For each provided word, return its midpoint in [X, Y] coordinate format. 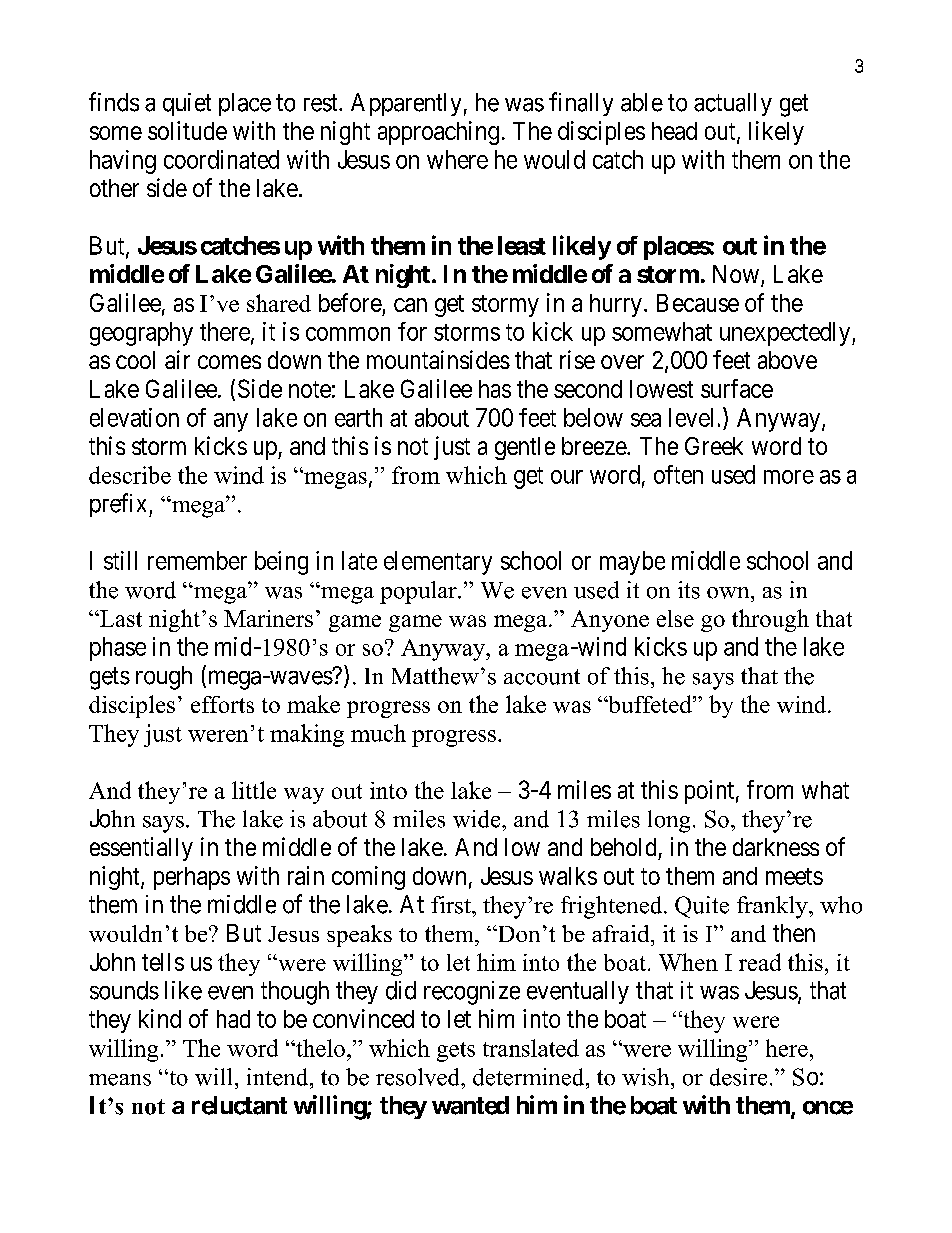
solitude [187, 130]
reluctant [239, 1105]
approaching [438, 133]
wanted [470, 1105]
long [669, 821]
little [254, 790]
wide [478, 819]
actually [733, 104]
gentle [525, 448]
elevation [134, 417]
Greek [714, 446]
